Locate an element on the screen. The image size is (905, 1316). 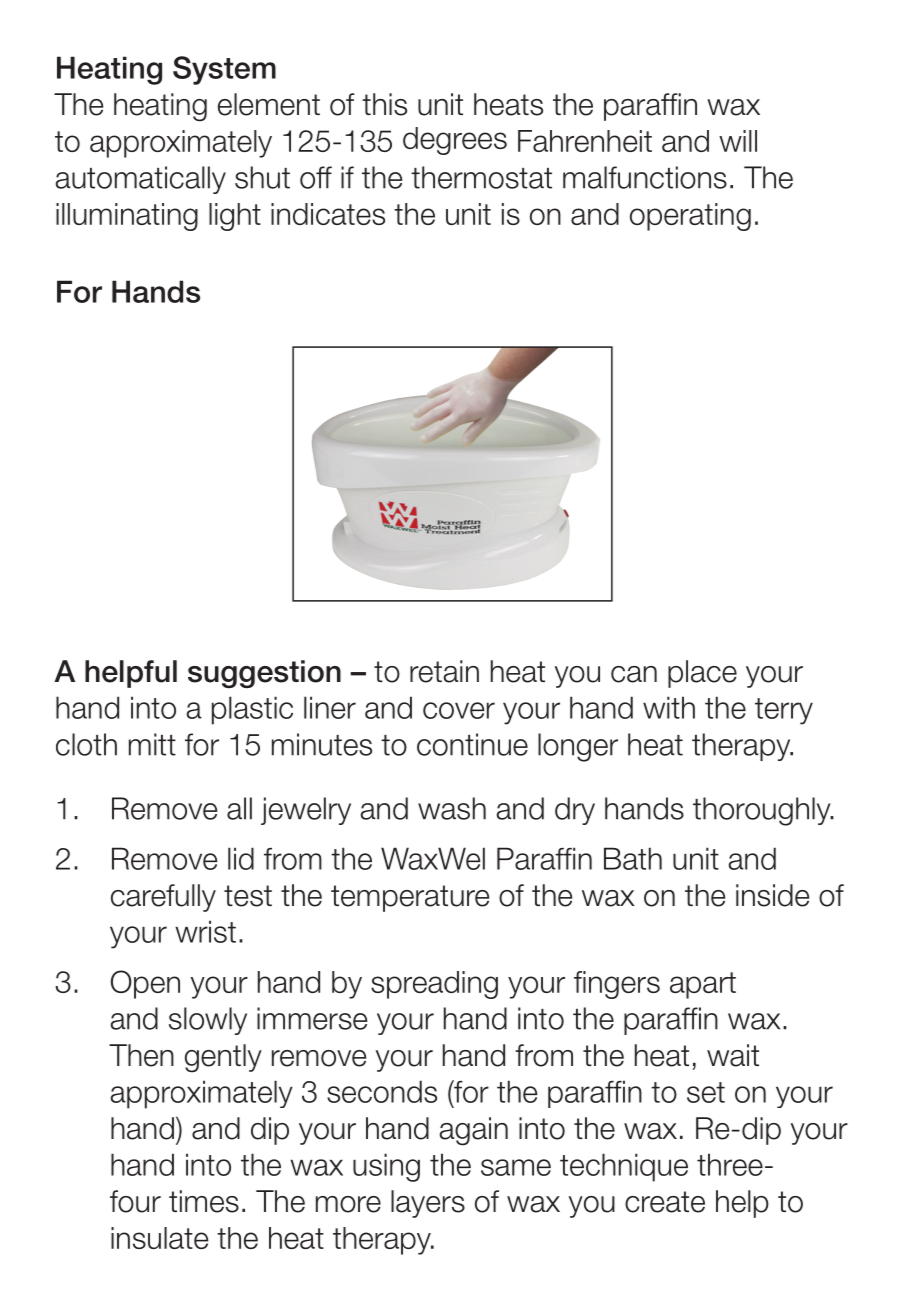
layers is located at coordinates (428, 1204).
